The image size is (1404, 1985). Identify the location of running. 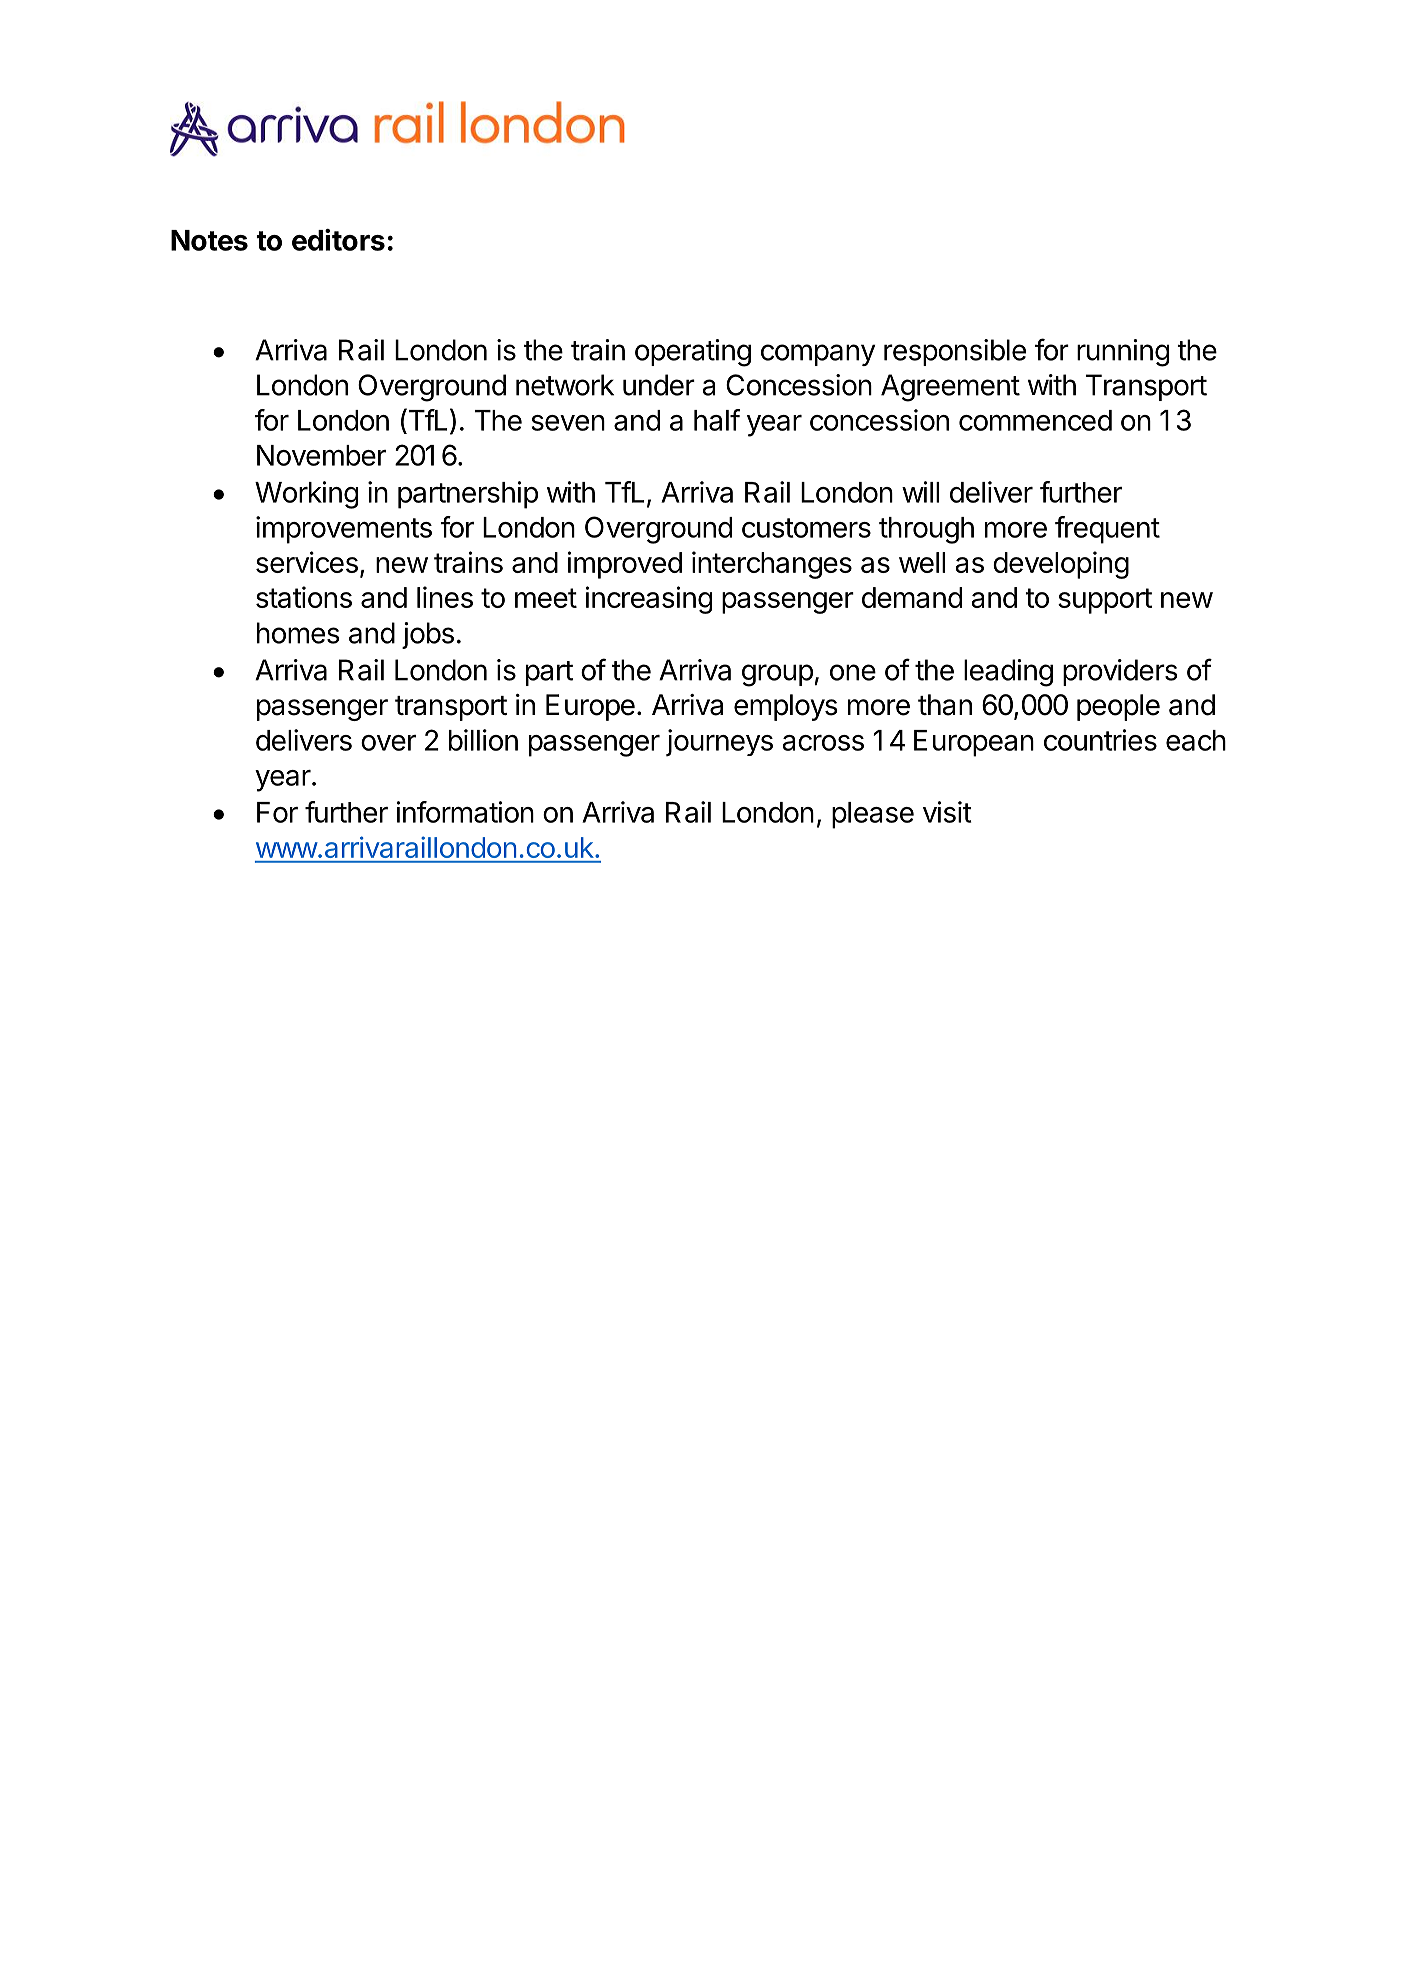
(1123, 353).
